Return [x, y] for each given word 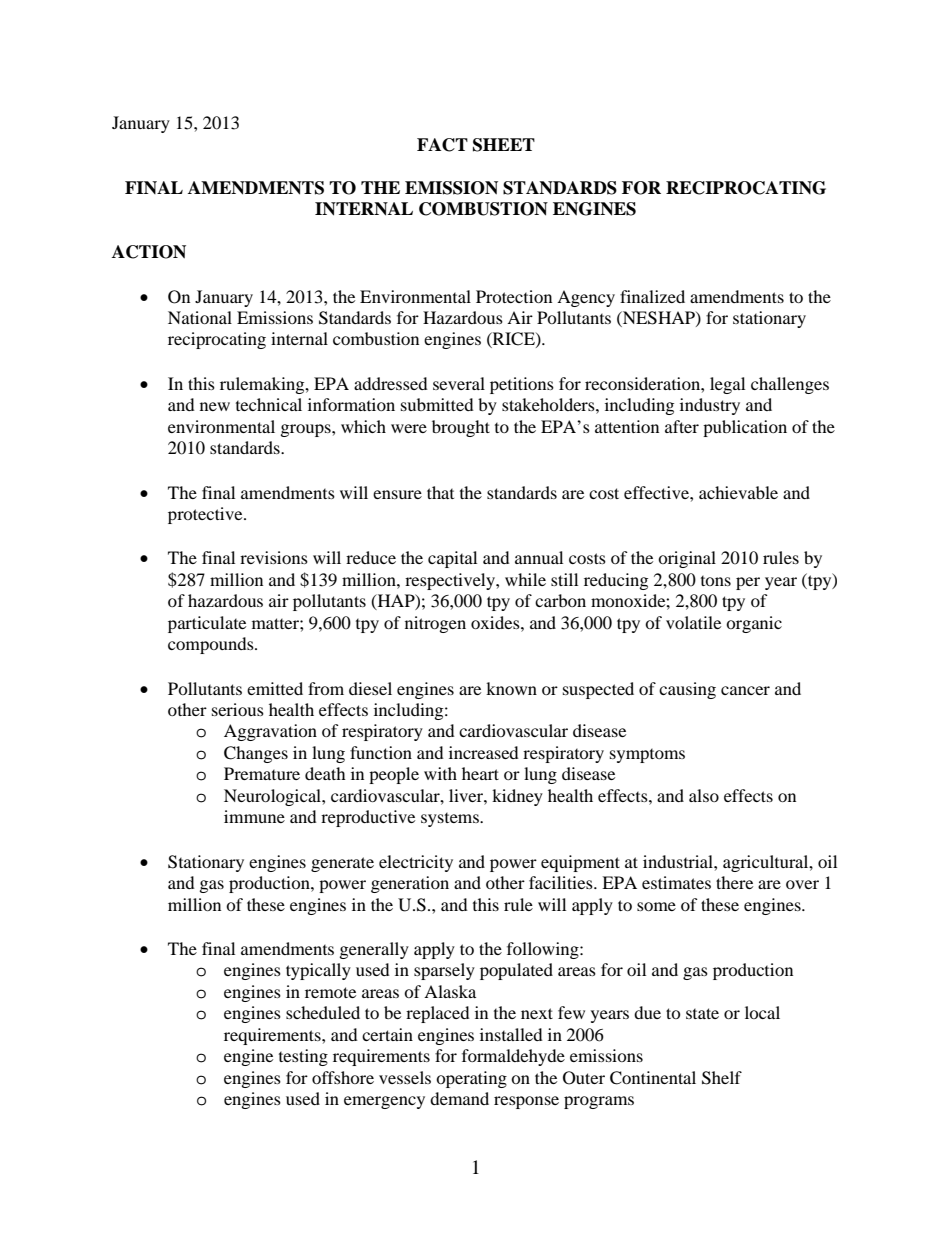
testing [303, 1057]
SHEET [504, 145]
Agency [586, 298]
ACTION [149, 252]
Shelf [722, 1078]
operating [471, 1079]
